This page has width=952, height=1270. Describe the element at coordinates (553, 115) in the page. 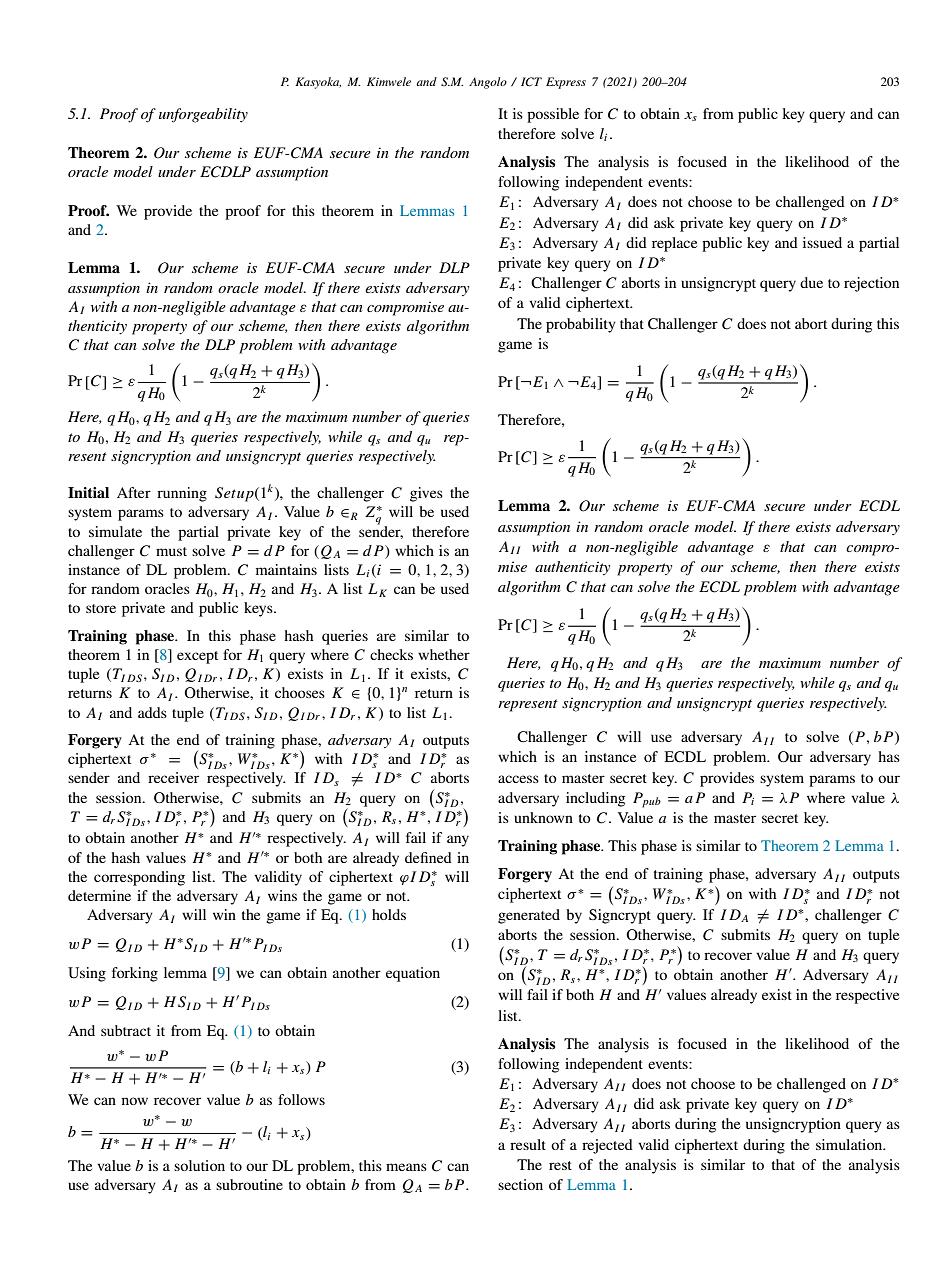

I see `possible` at that location.
